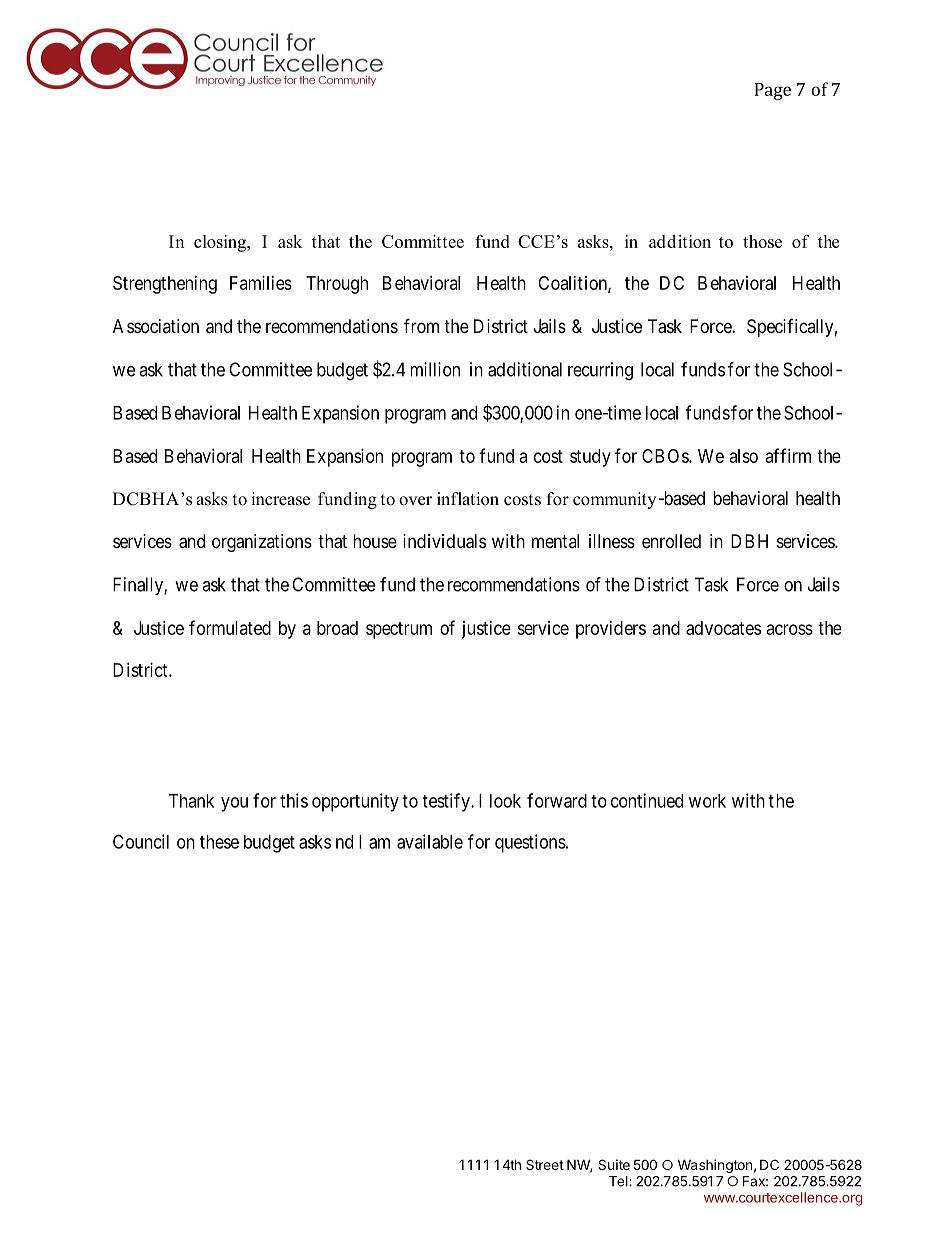  What do you see at coordinates (707, 801) in the screenshot?
I see `work` at bounding box center [707, 801].
